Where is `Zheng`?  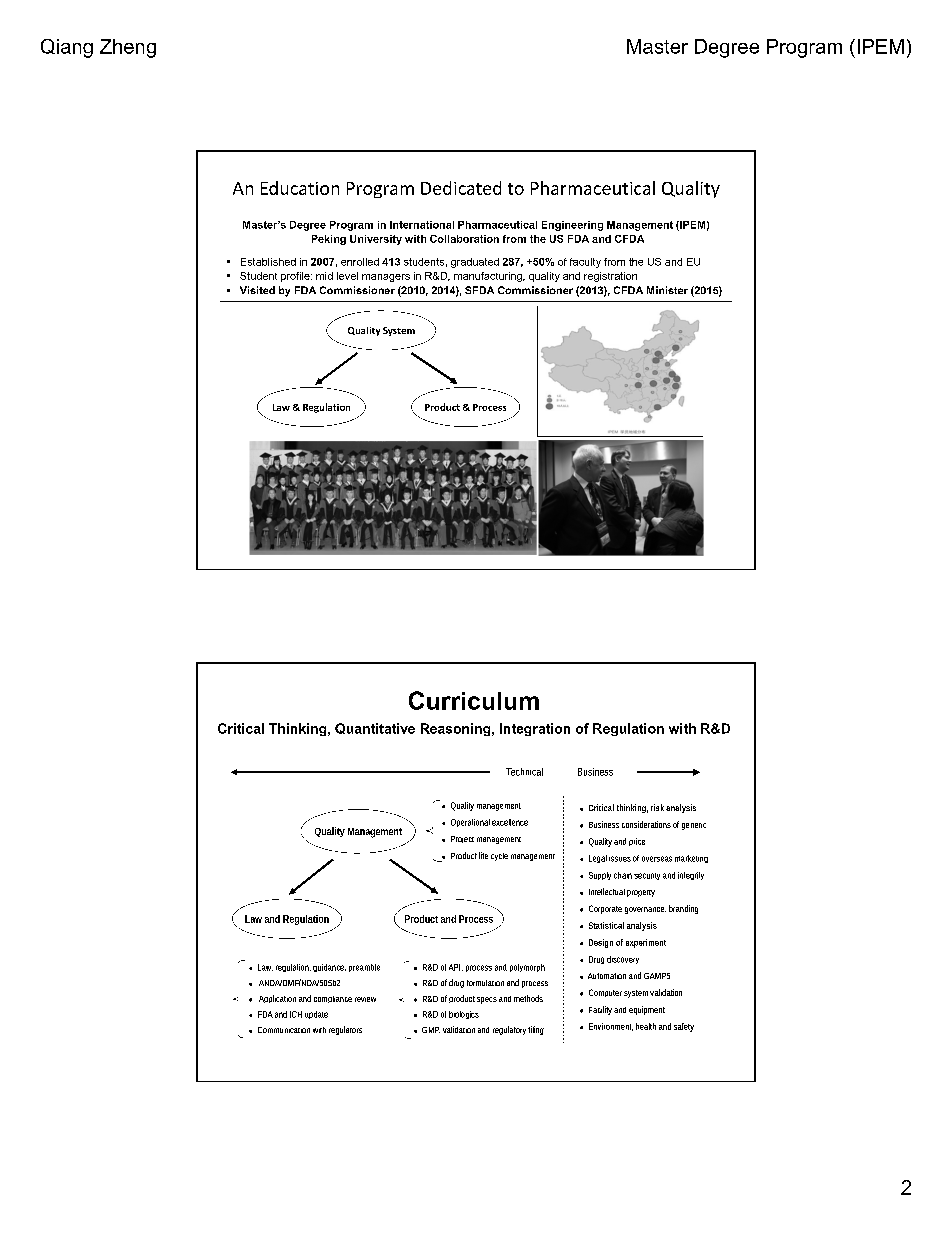 Zheng is located at coordinates (128, 48).
